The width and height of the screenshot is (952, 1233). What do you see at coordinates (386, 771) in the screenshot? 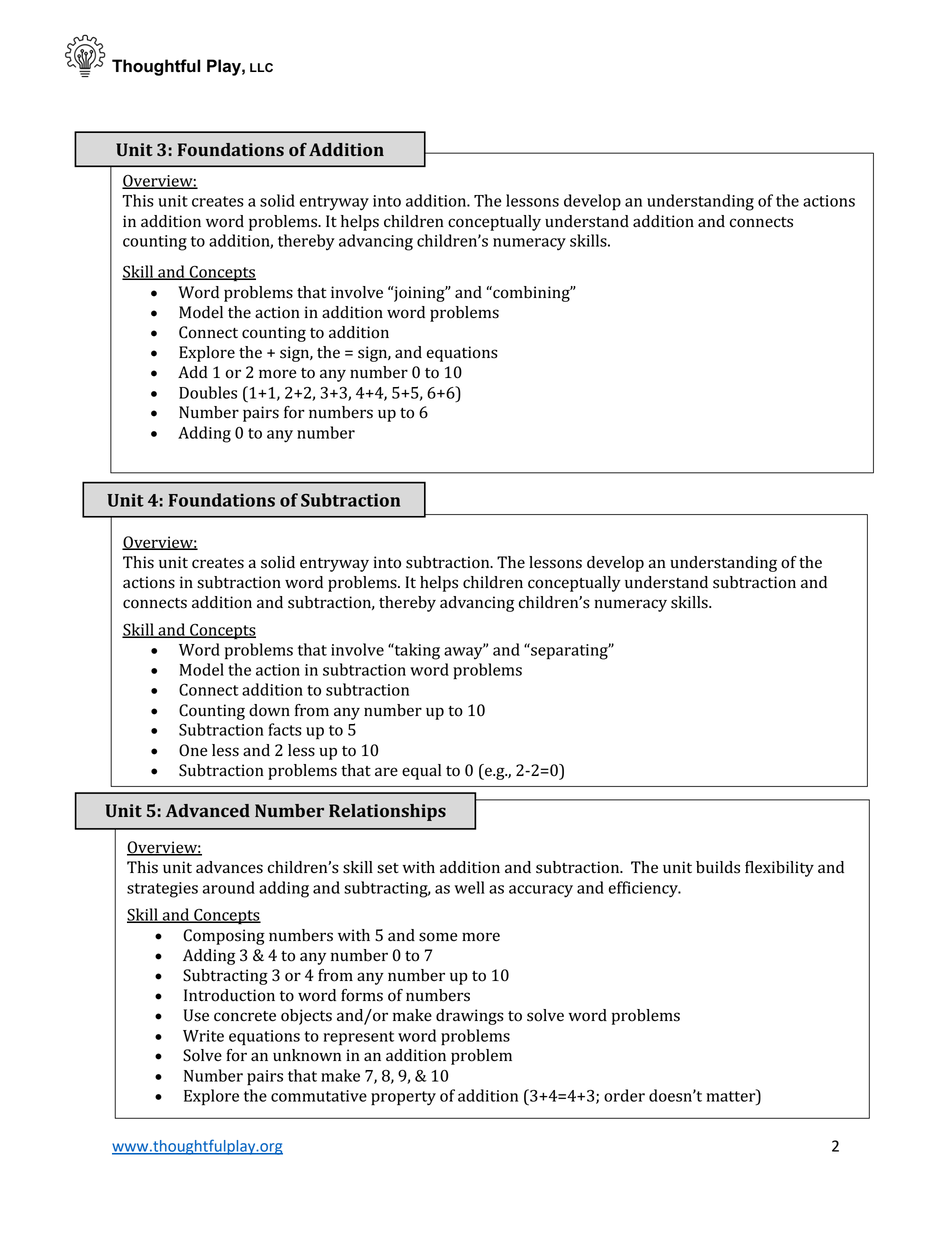
I see `are` at bounding box center [386, 771].
